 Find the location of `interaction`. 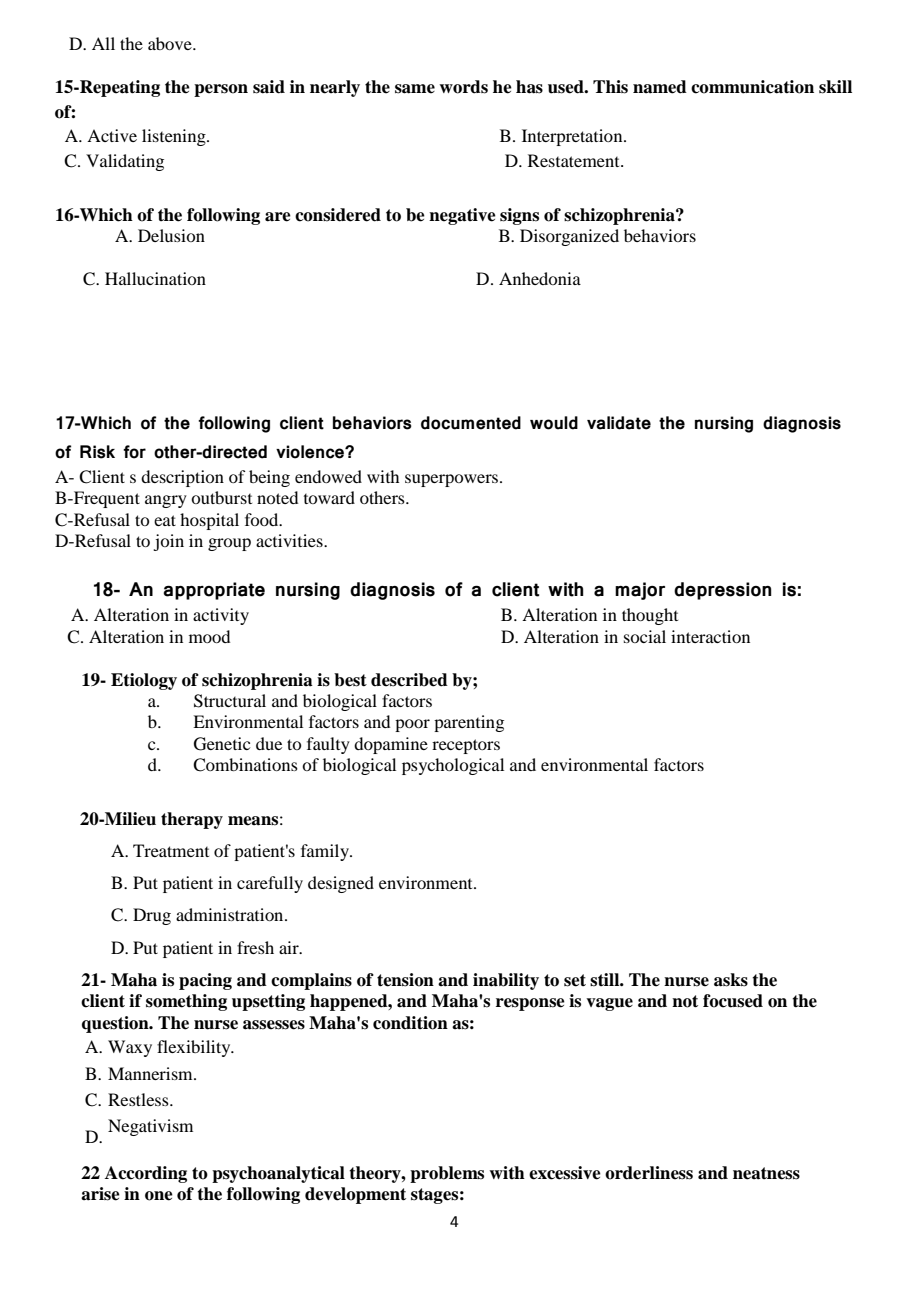

interaction is located at coordinates (710, 636).
